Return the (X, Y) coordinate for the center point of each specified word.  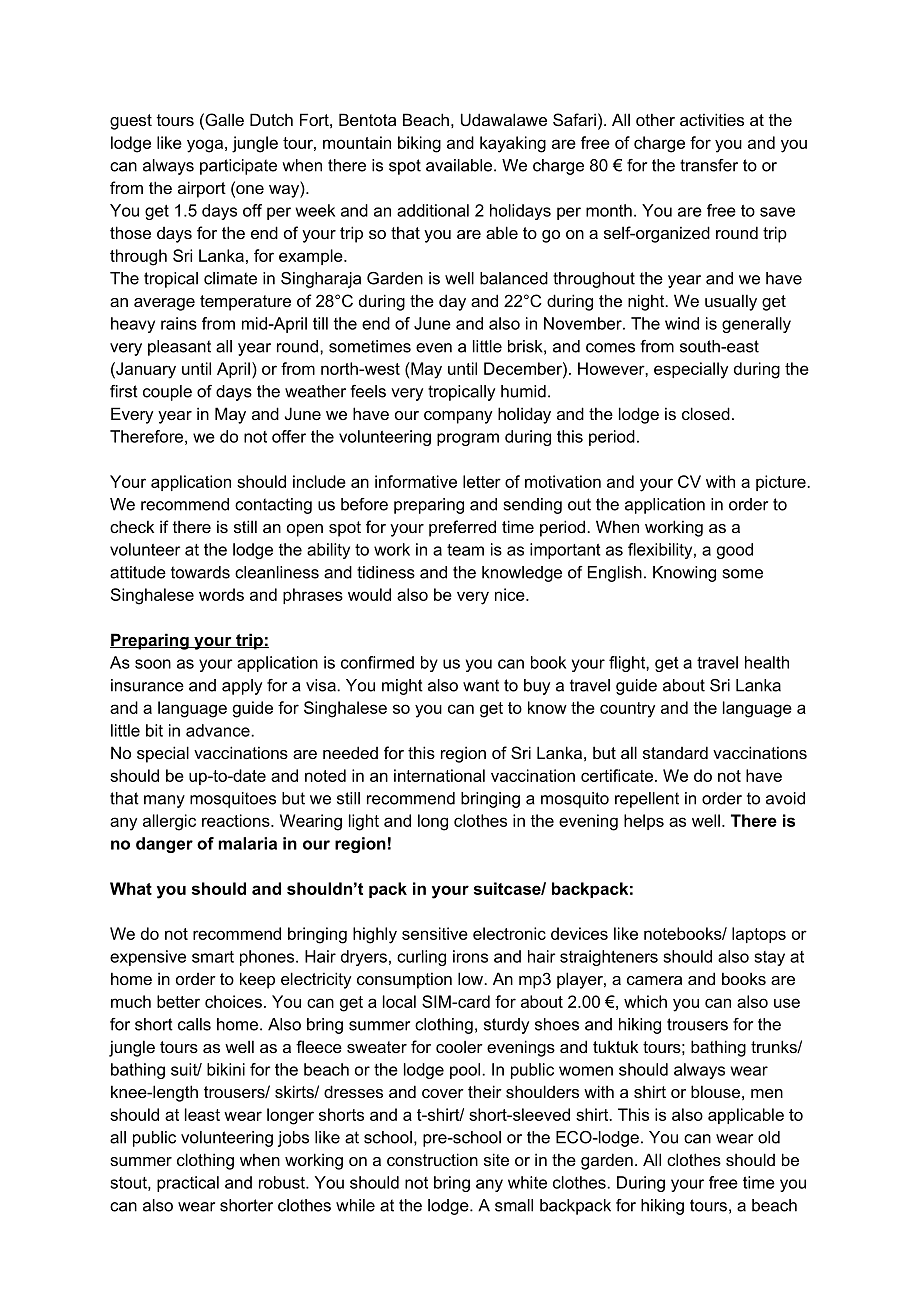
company (458, 417)
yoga (205, 146)
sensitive (435, 933)
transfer (709, 165)
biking (419, 144)
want (481, 685)
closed (706, 413)
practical (188, 1184)
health (767, 662)
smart (213, 957)
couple (167, 393)
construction (432, 1159)
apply (242, 687)
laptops (759, 935)
